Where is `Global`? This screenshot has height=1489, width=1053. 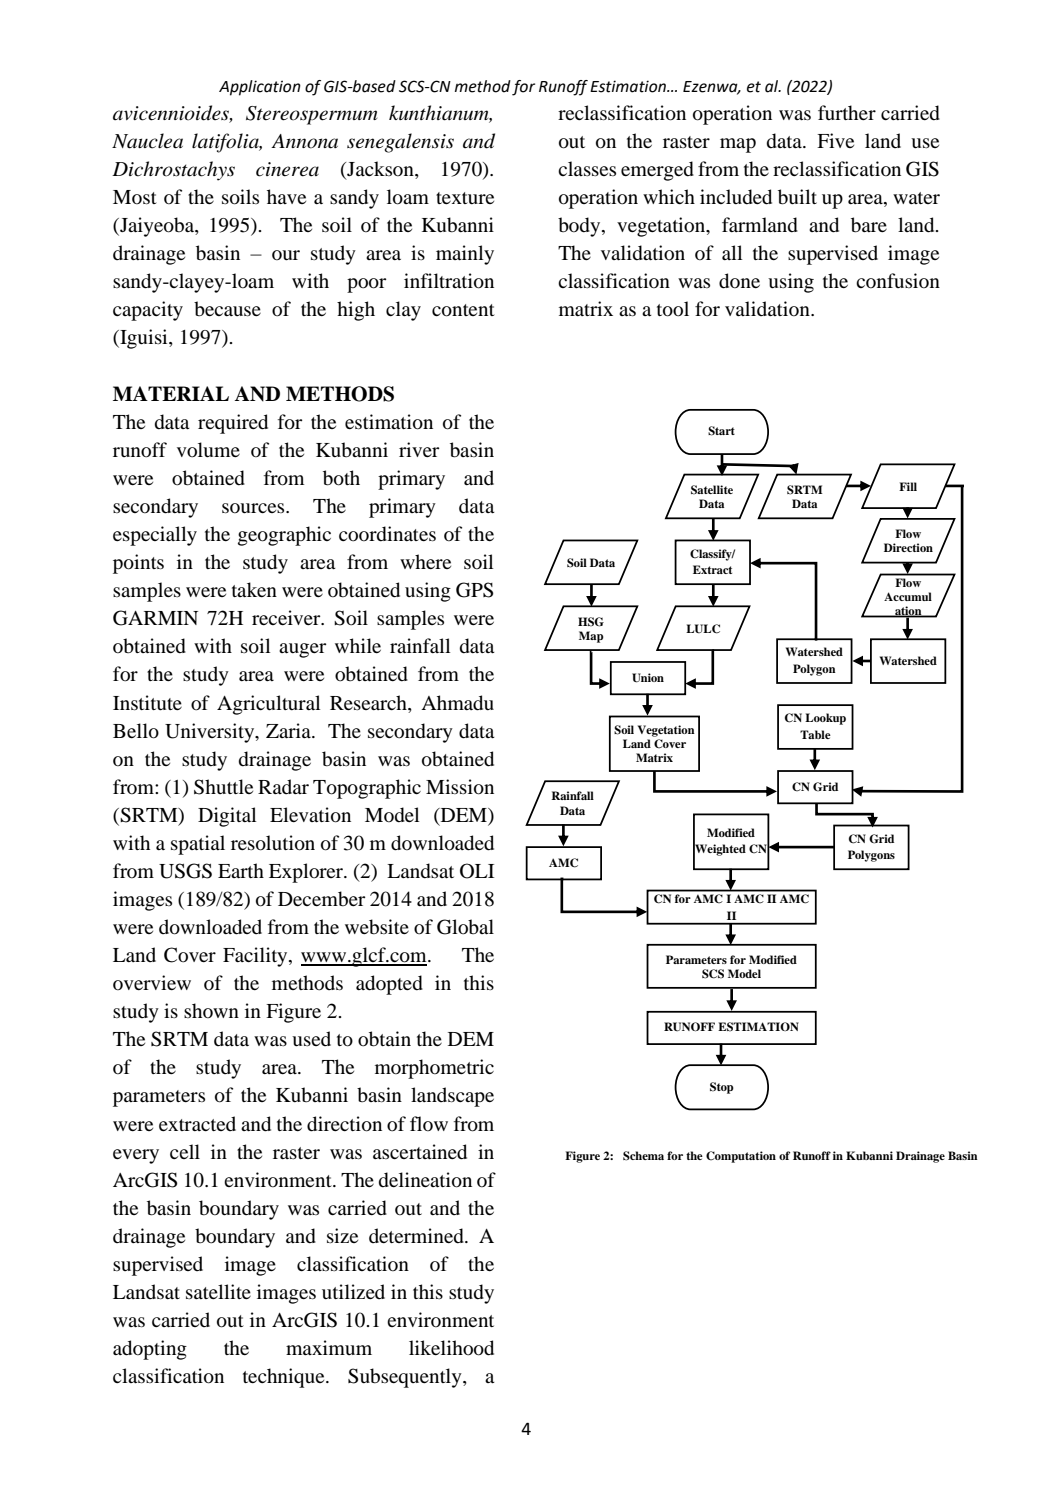
Global is located at coordinates (465, 927).
